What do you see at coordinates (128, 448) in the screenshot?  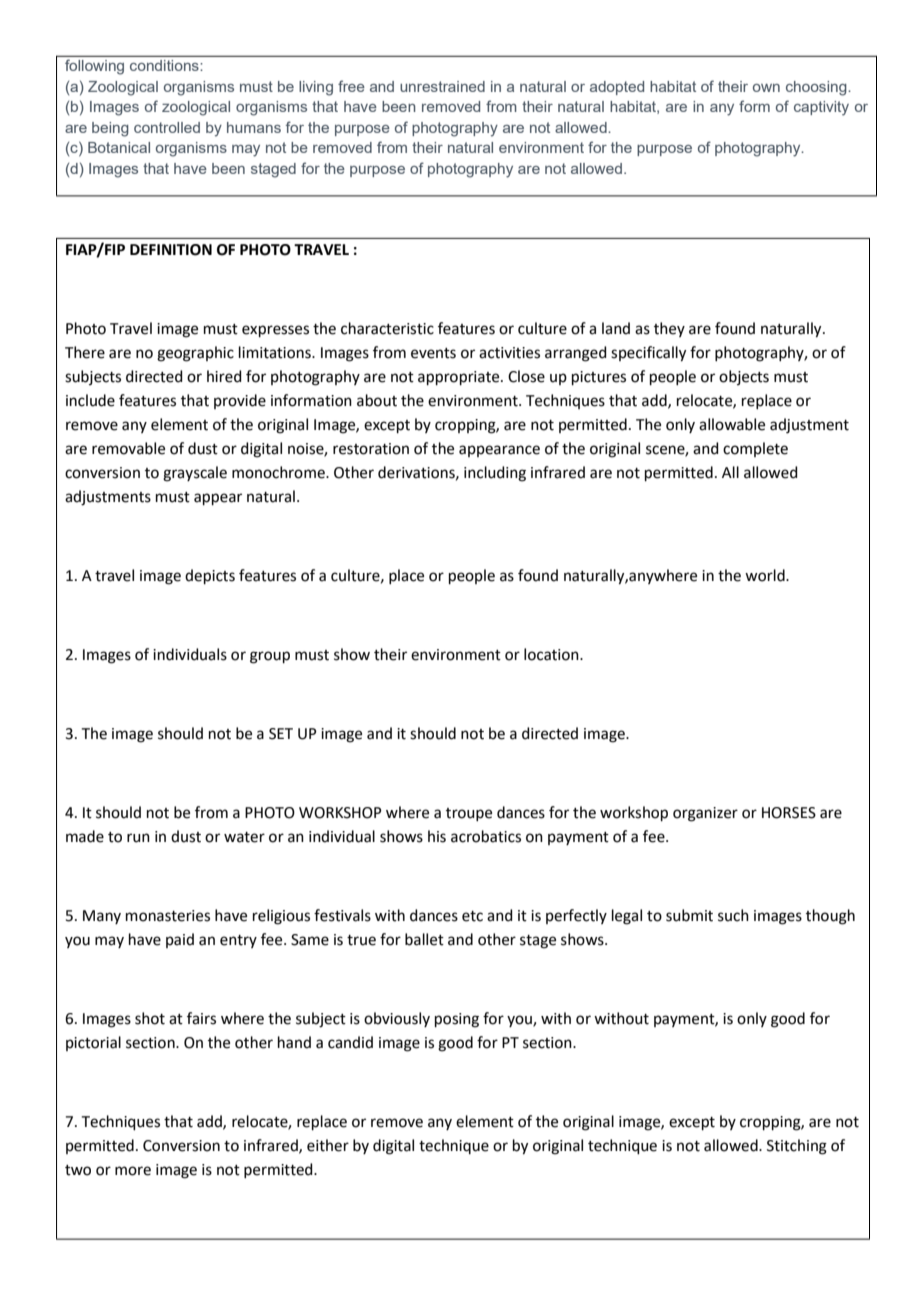 I see `removable` at bounding box center [128, 448].
